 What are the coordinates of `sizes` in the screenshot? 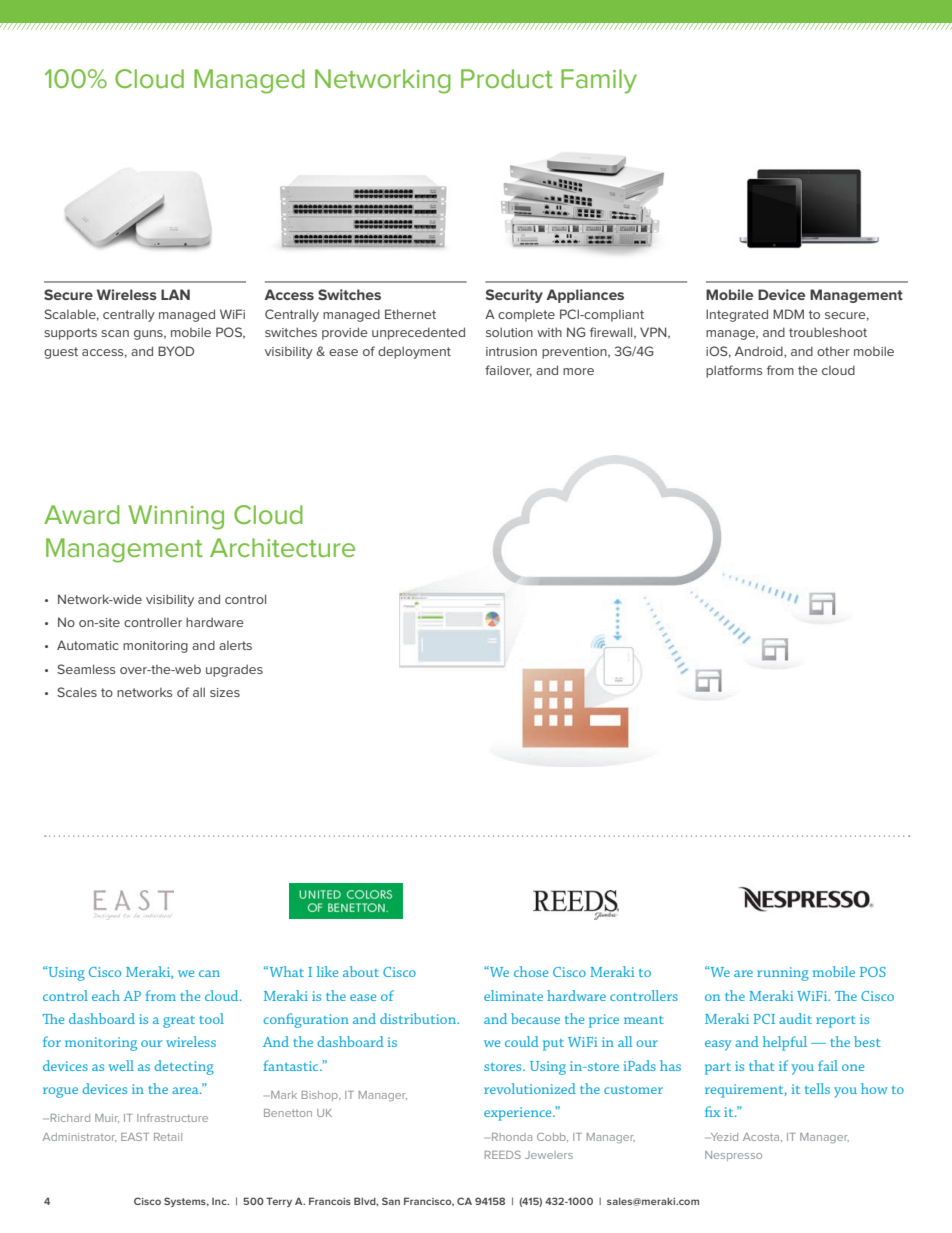 It's located at (225, 692).
